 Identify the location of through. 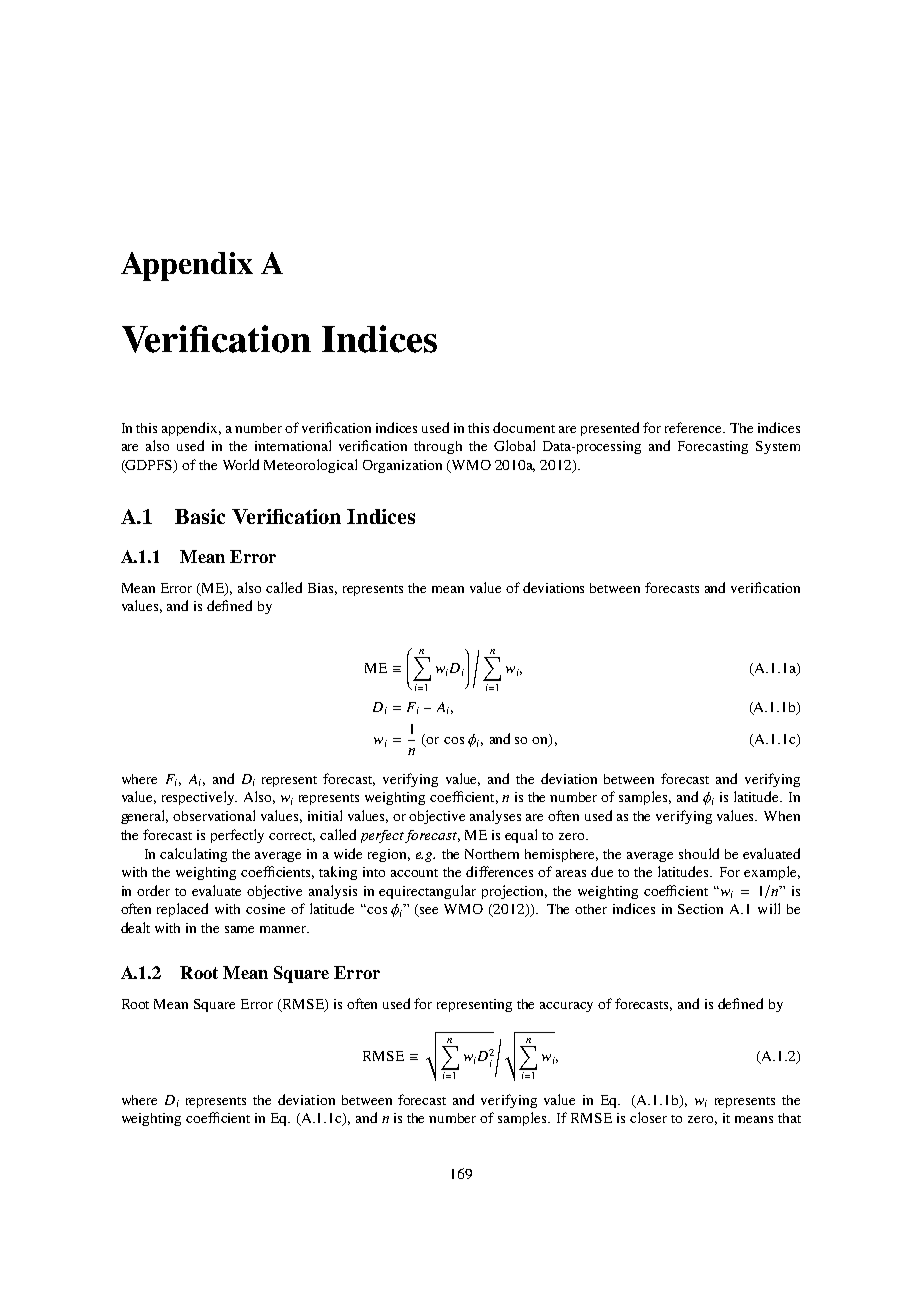
(438, 447).
